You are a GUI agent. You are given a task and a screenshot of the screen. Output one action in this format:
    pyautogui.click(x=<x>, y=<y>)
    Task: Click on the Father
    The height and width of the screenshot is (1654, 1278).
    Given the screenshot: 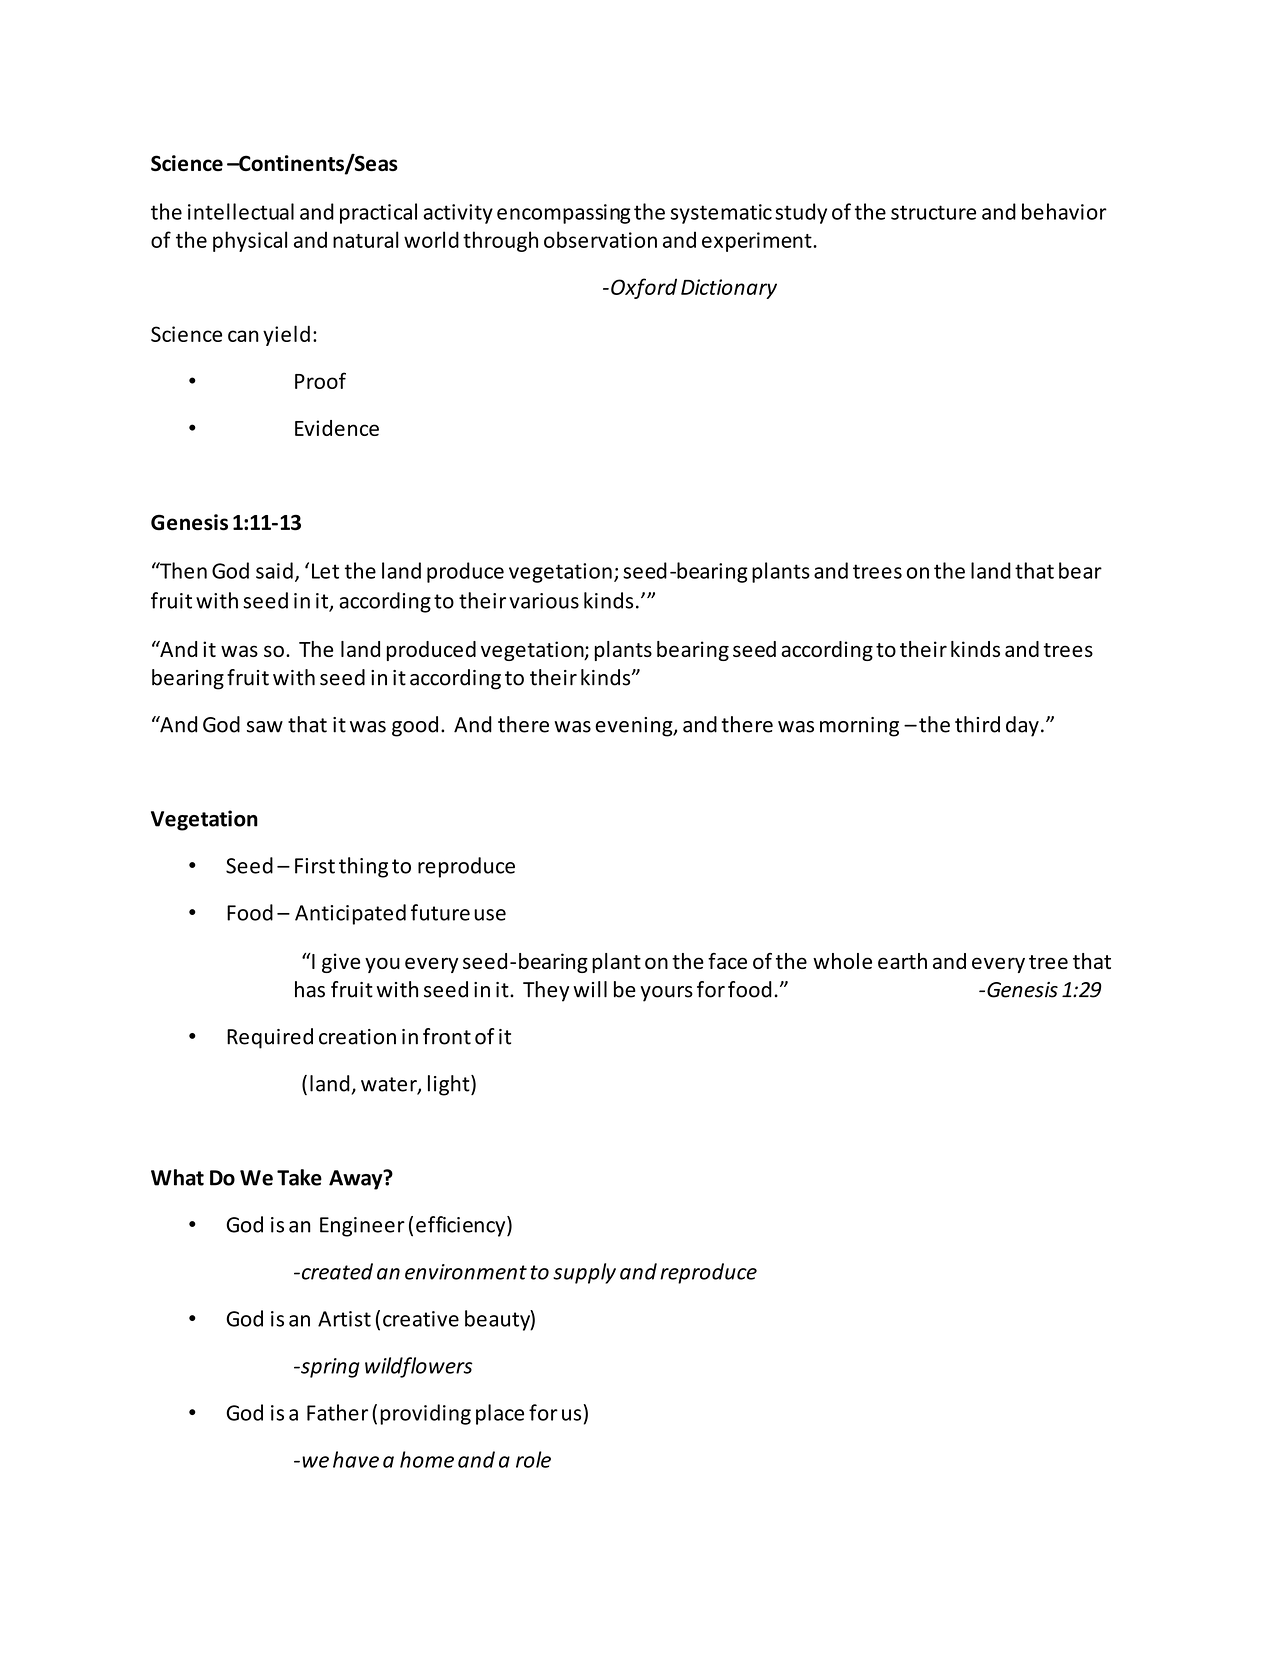 What is the action you would take?
    pyautogui.click(x=337, y=1412)
